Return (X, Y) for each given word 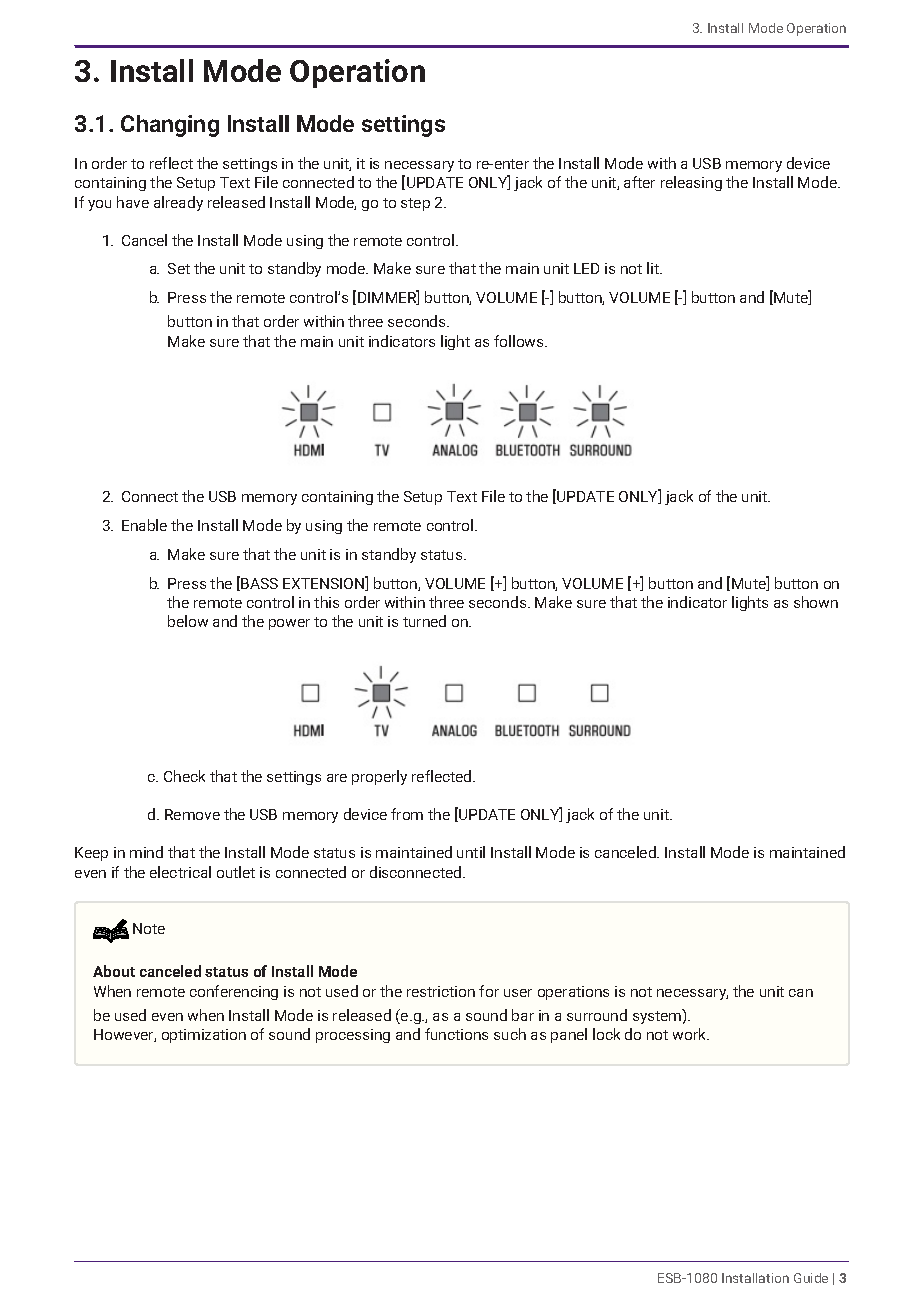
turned (424, 621)
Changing (170, 126)
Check (184, 776)
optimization (204, 1036)
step (415, 204)
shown (816, 602)
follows (520, 341)
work (691, 1034)
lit (654, 268)
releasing (691, 183)
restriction (441, 991)
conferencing (234, 992)
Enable (144, 525)
